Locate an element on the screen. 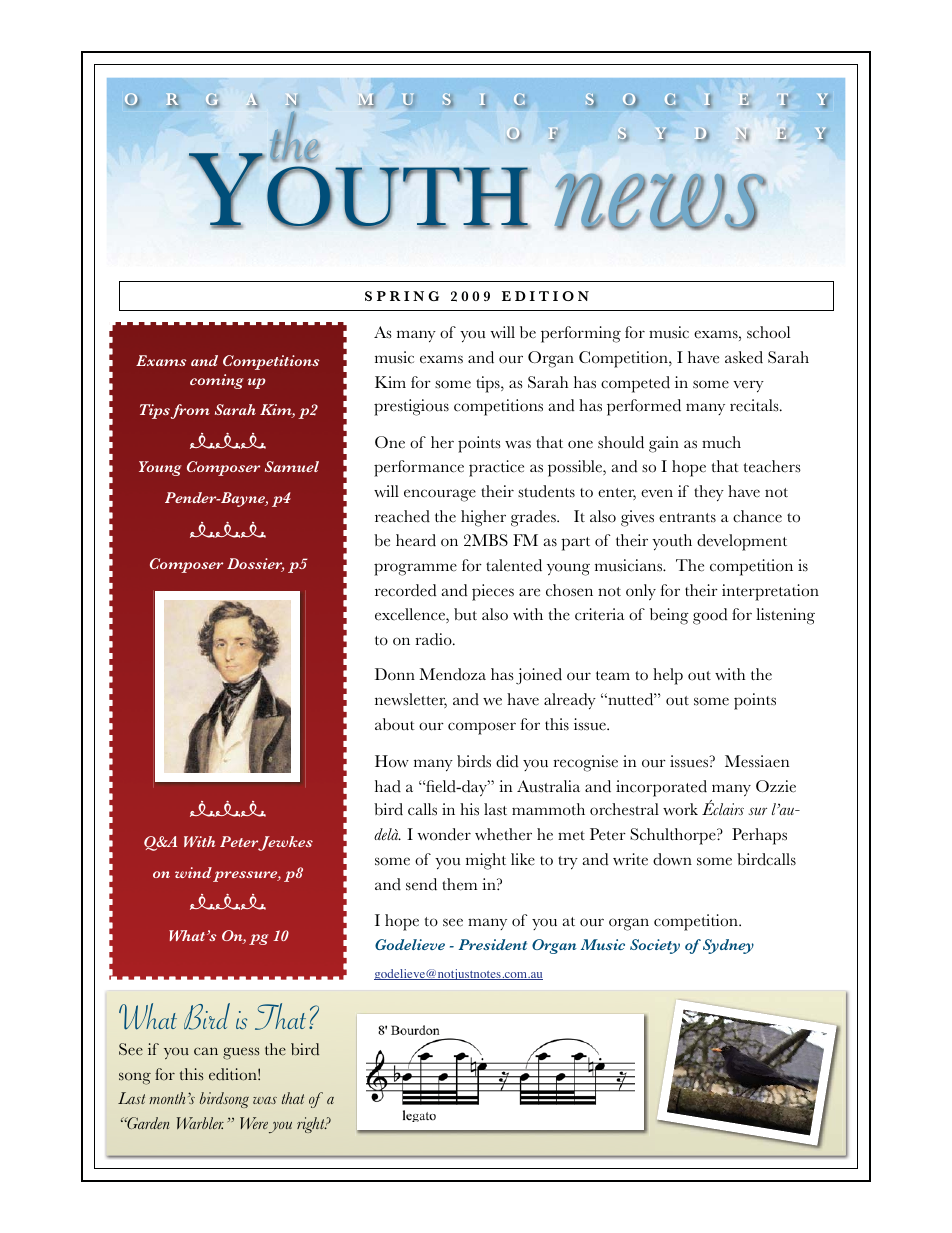  coming is located at coordinates (217, 381).
